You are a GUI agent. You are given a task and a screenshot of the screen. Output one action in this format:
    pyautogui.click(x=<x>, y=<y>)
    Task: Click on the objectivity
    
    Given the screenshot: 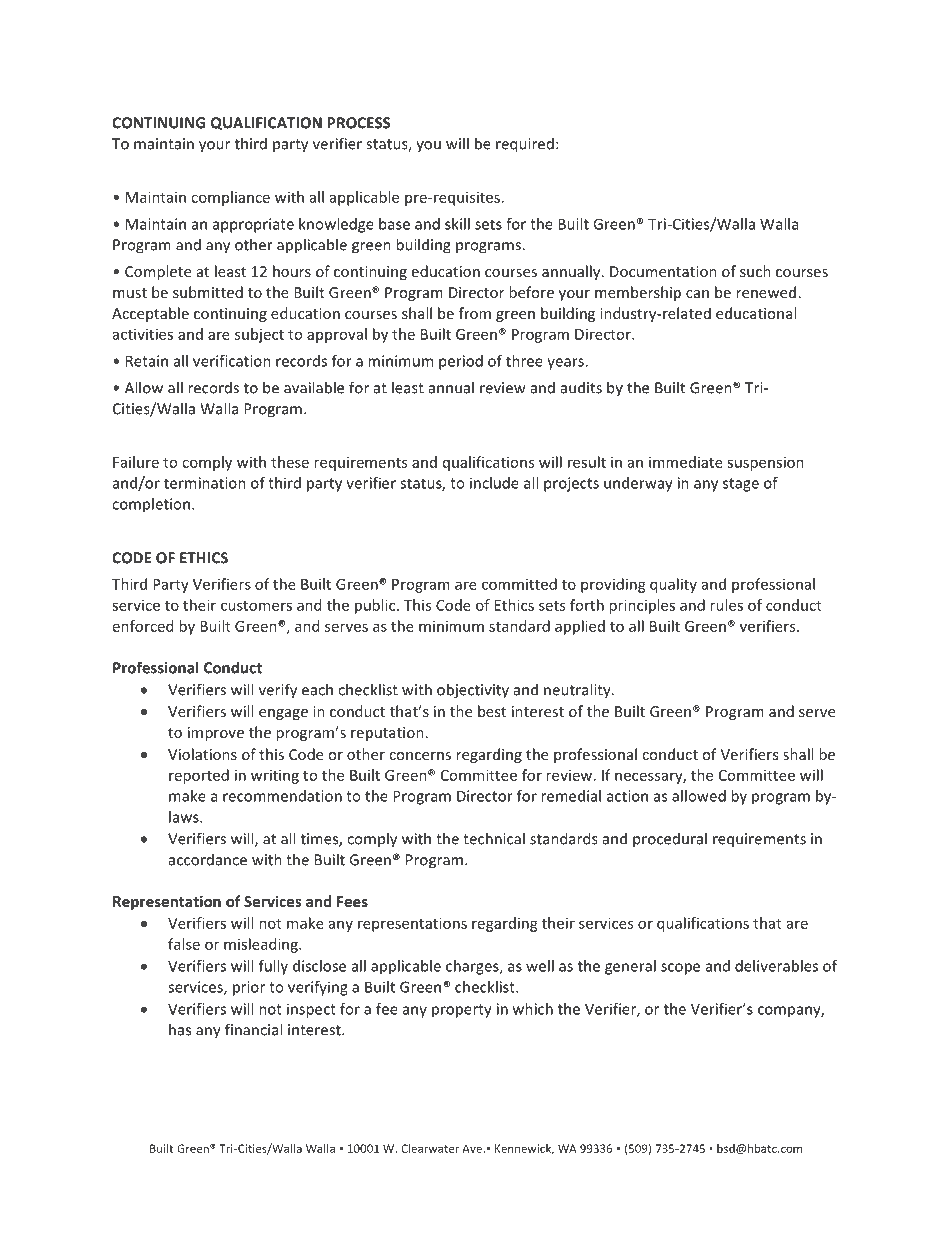 What is the action you would take?
    pyautogui.click(x=473, y=691)
